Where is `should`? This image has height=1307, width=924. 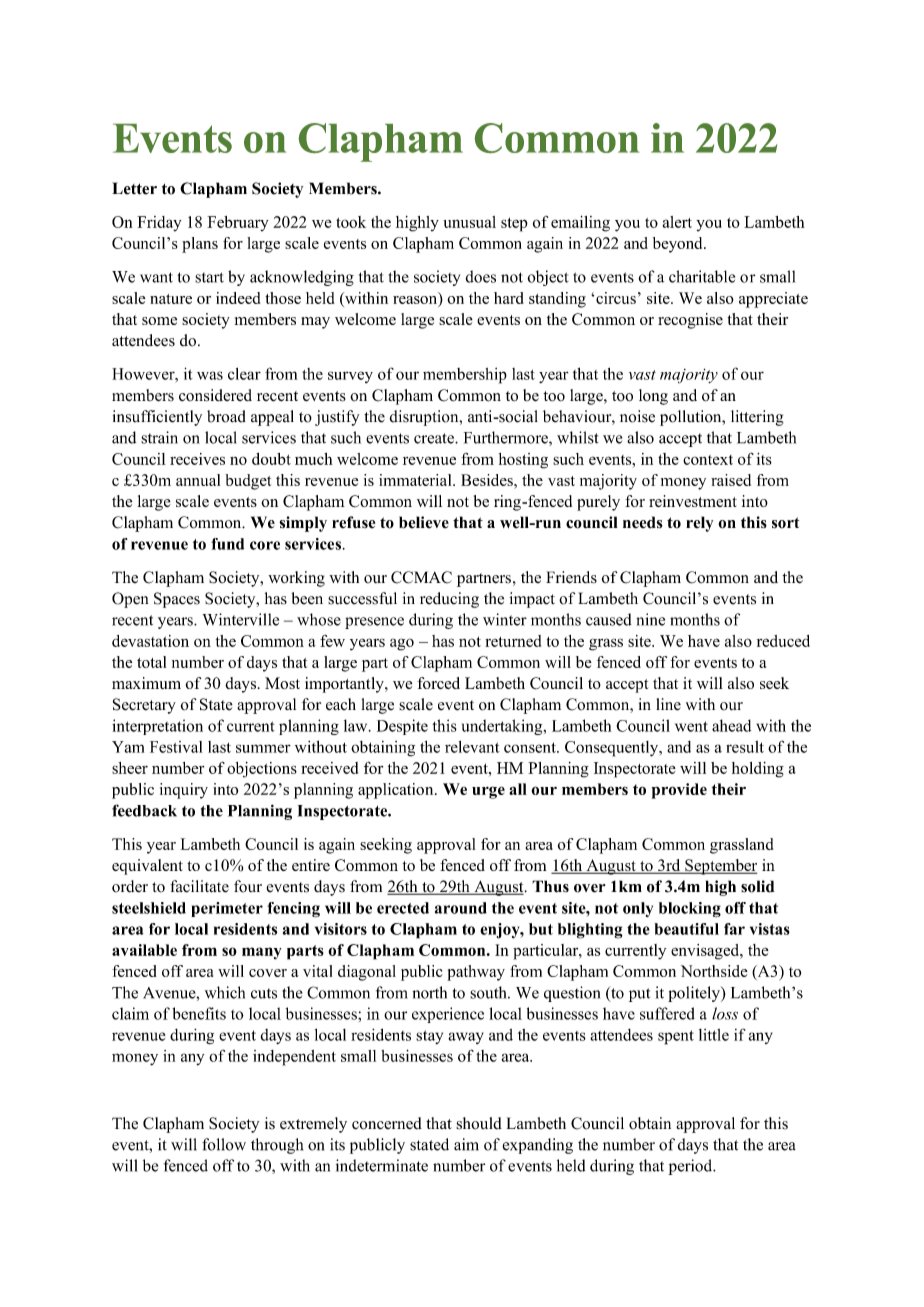 should is located at coordinates (479, 1123).
